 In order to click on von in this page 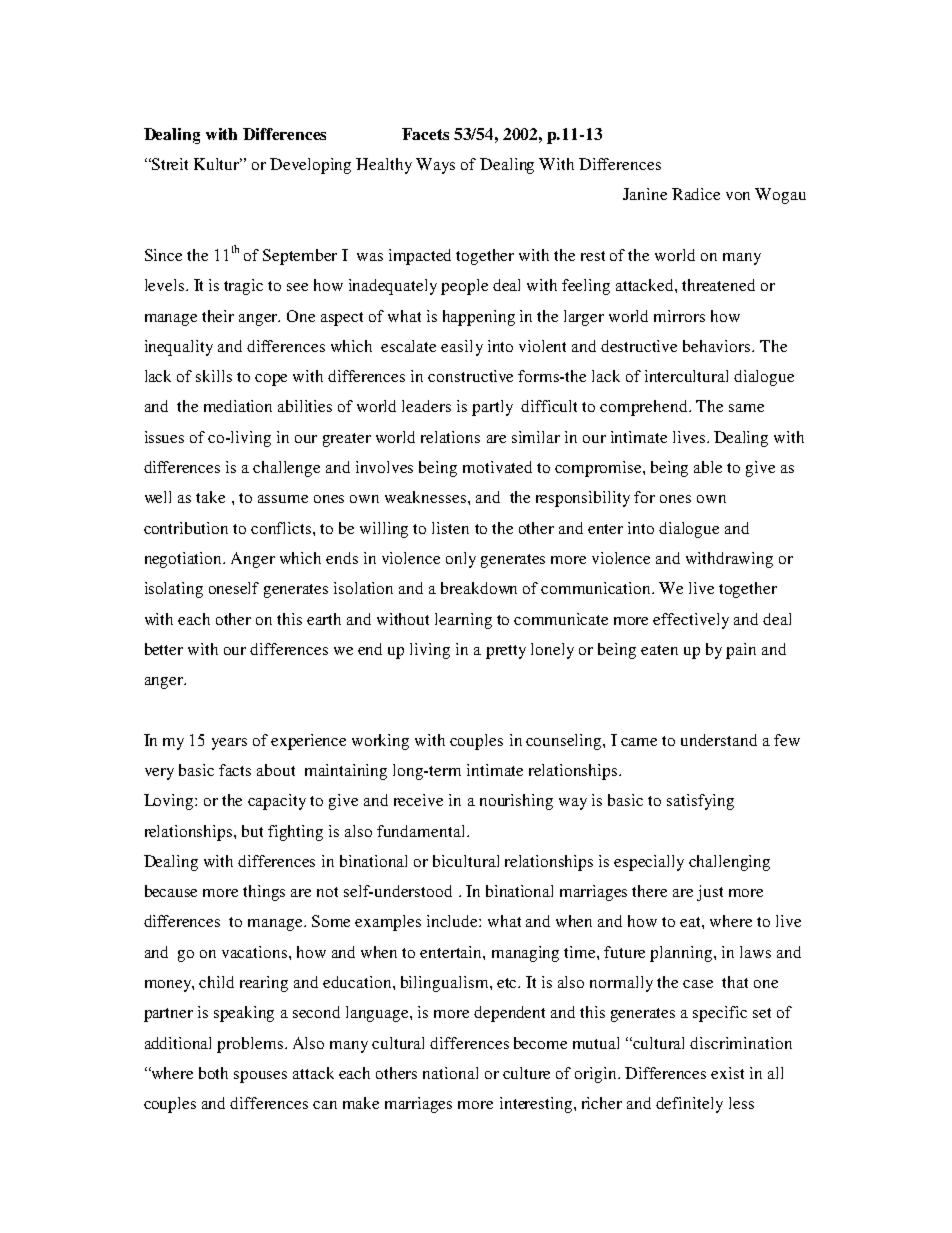, I will do `click(738, 196)`.
